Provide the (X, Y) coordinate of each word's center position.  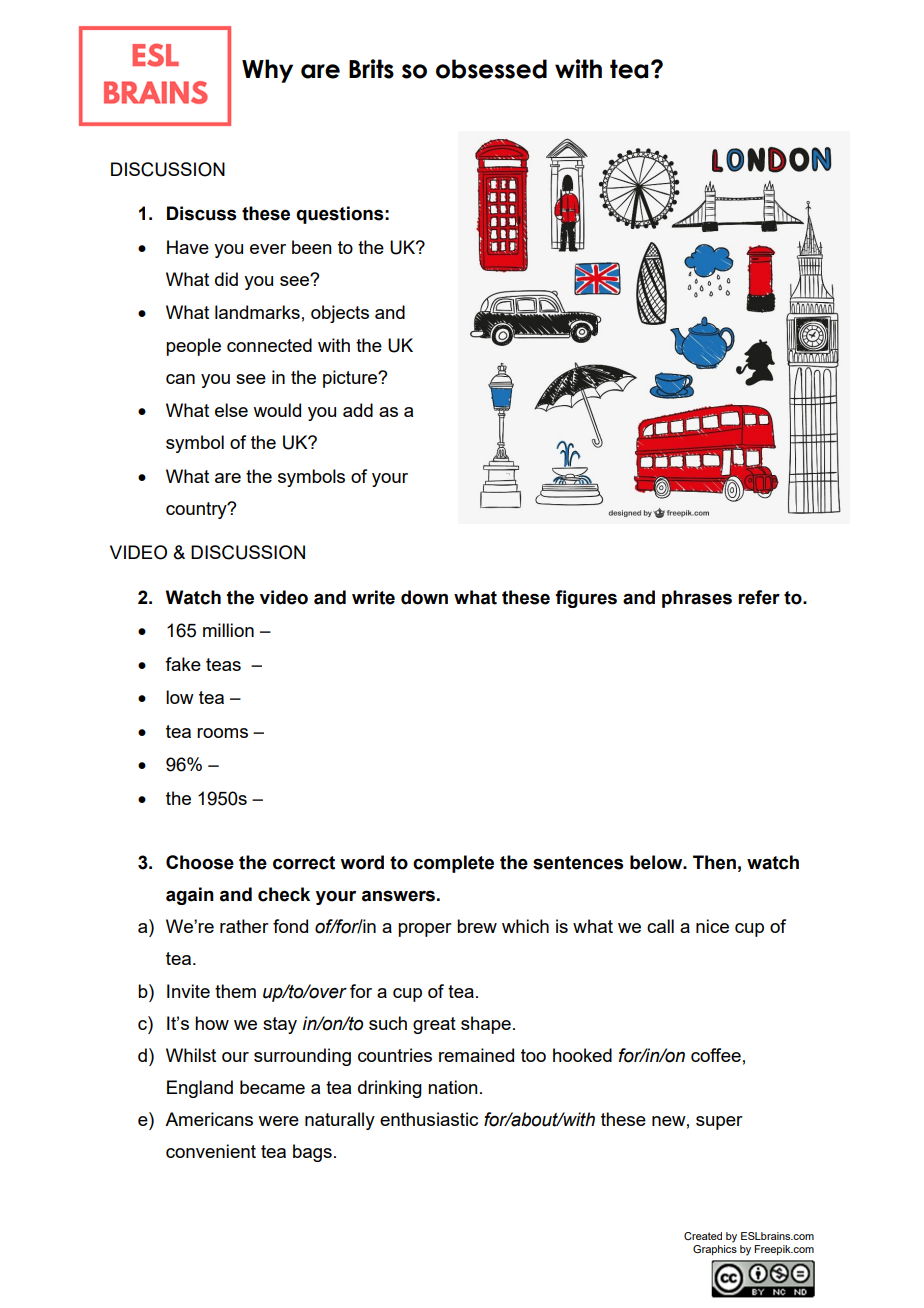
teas (223, 664)
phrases (697, 599)
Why (267, 71)
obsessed (491, 69)
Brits (371, 69)
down (424, 597)
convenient (211, 1151)
